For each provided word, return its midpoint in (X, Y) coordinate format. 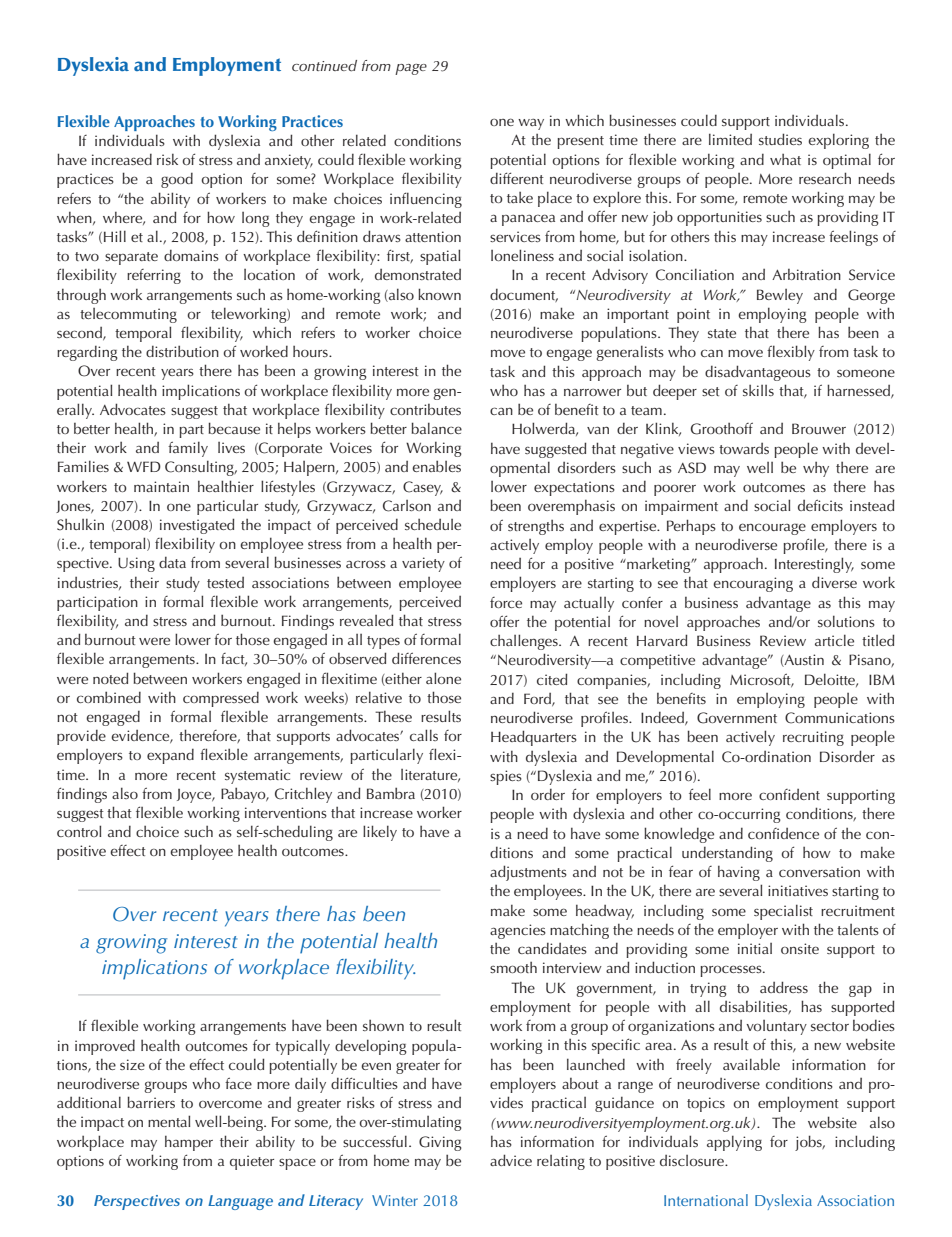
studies (780, 139)
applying (734, 1143)
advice (511, 1160)
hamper (189, 1143)
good (177, 180)
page (411, 69)
